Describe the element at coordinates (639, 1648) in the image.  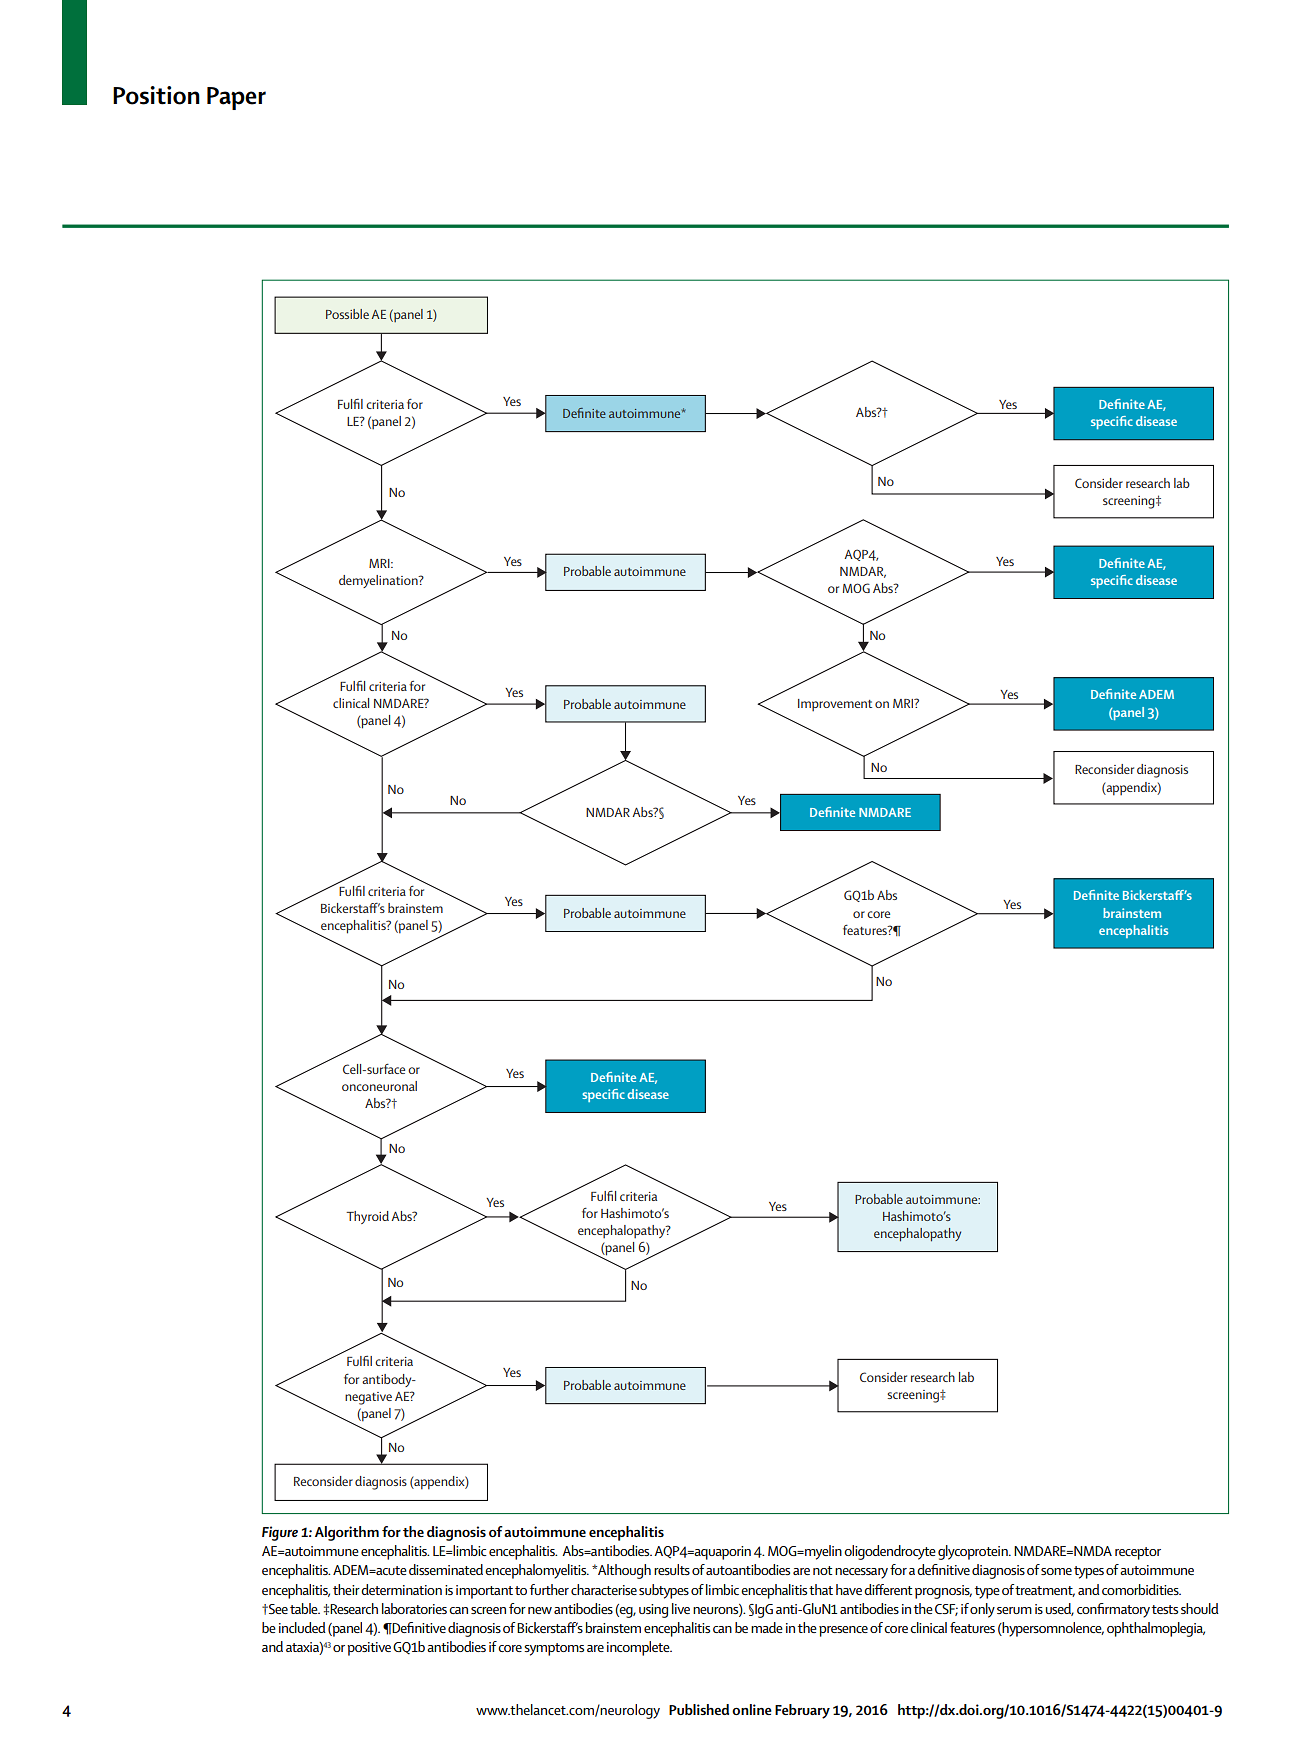
I see `incomplete` at that location.
